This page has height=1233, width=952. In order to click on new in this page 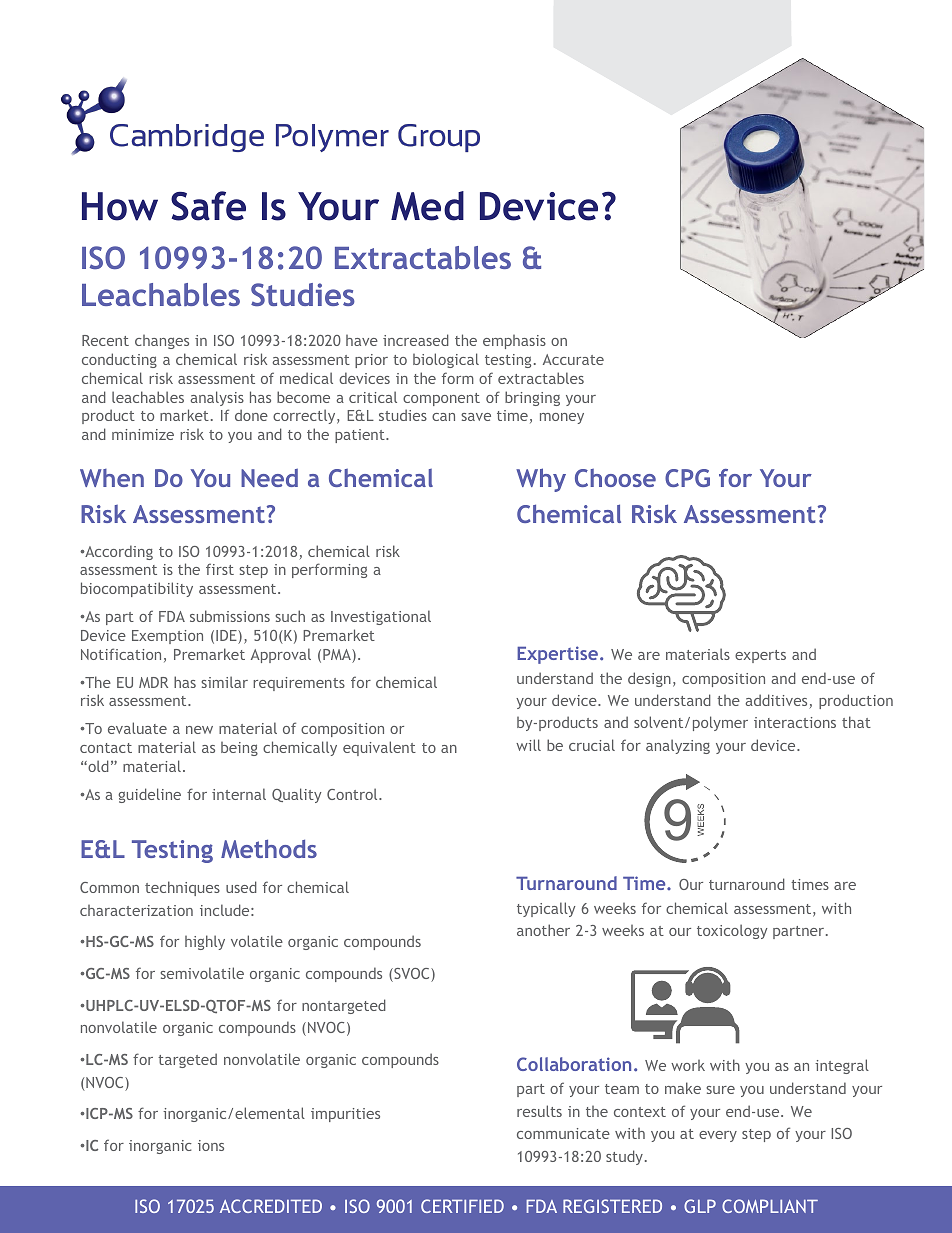, I will do `click(199, 730)`.
